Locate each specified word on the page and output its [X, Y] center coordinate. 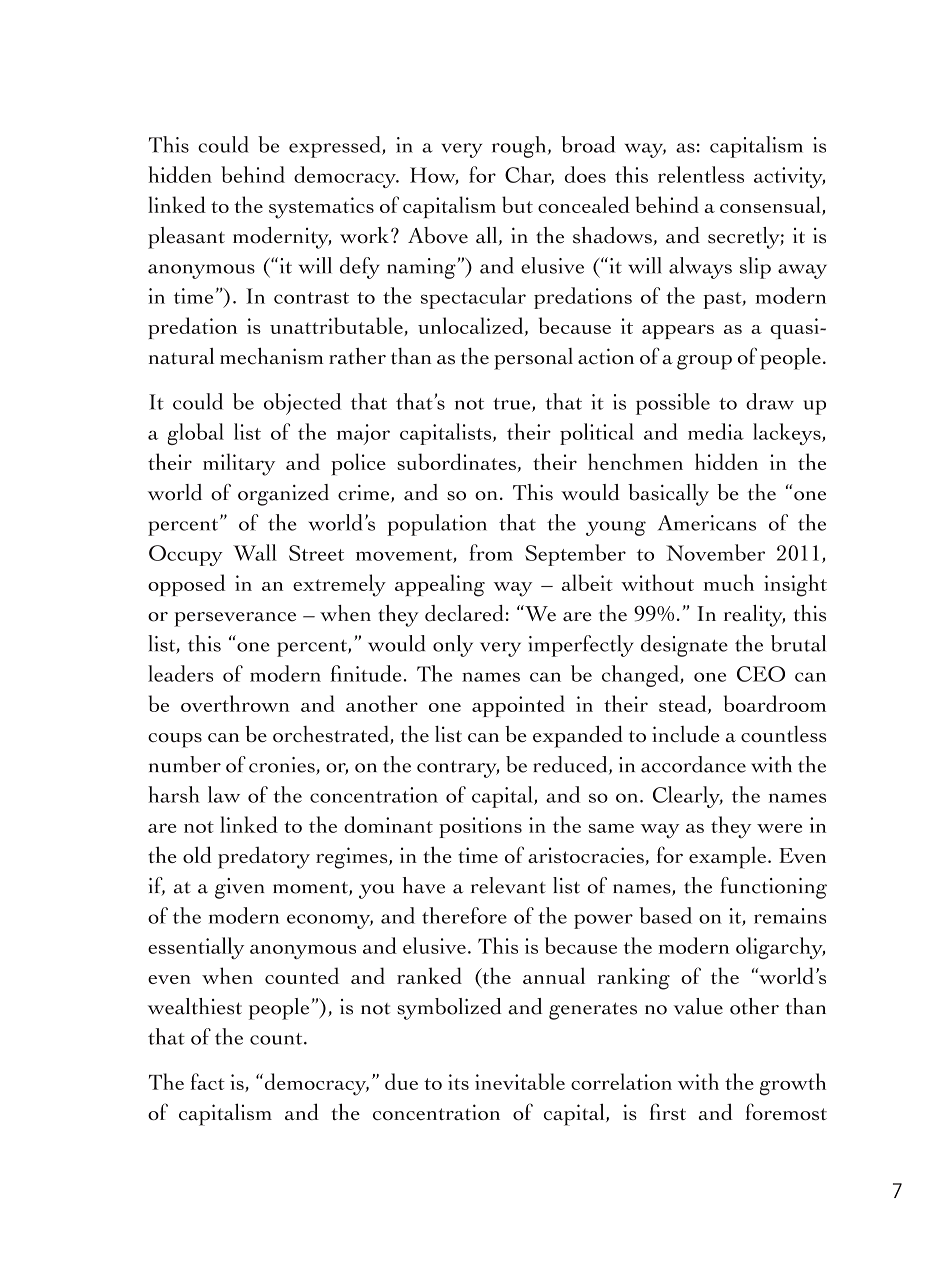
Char [529, 175]
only [453, 646]
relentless [701, 174]
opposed [186, 585]
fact [208, 1081]
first [668, 1111]
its [458, 1082]
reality [754, 616]
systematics [321, 208]
